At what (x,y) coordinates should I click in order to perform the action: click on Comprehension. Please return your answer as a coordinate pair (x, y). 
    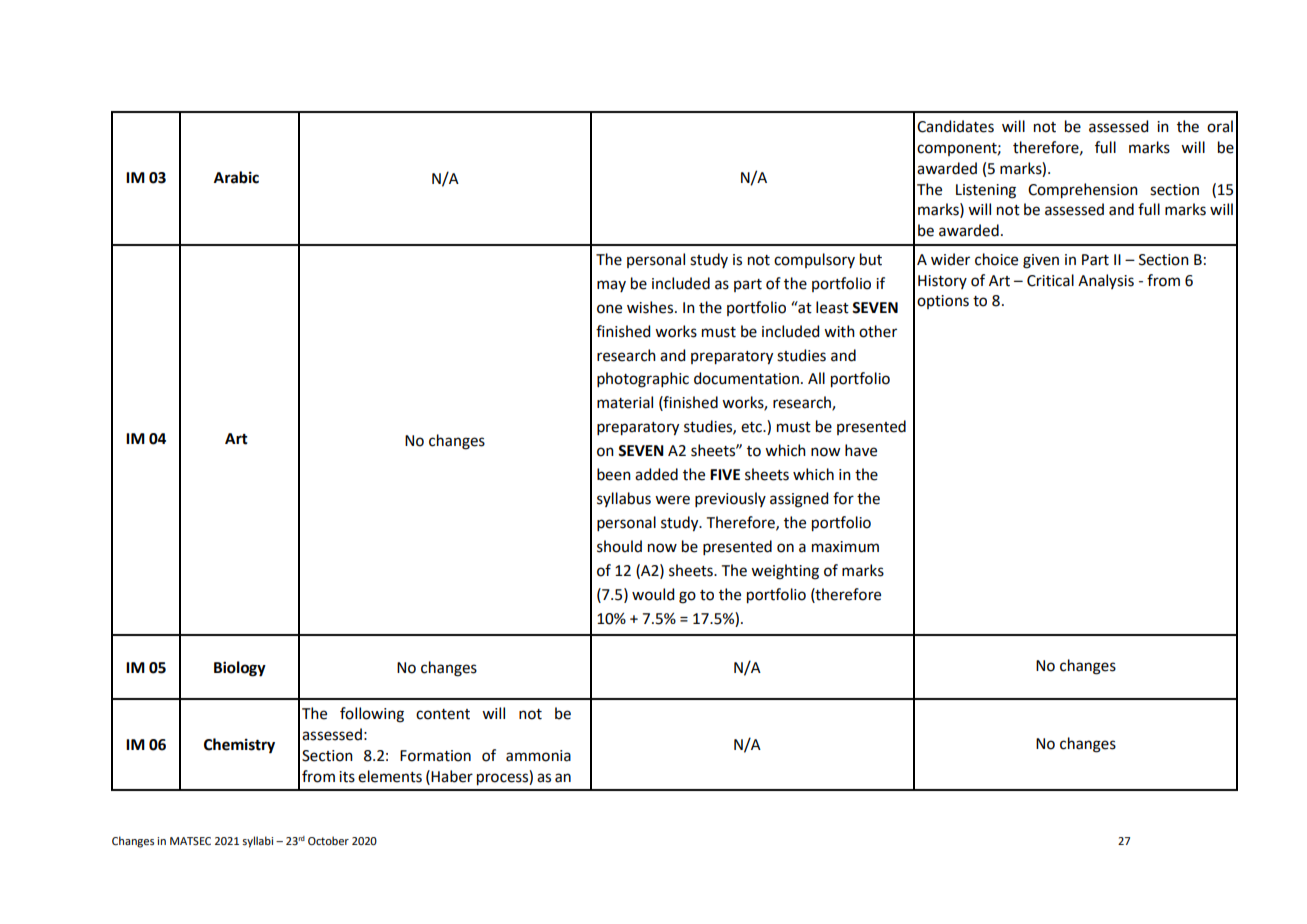
    Looking at the image, I should click on (1083, 191).
